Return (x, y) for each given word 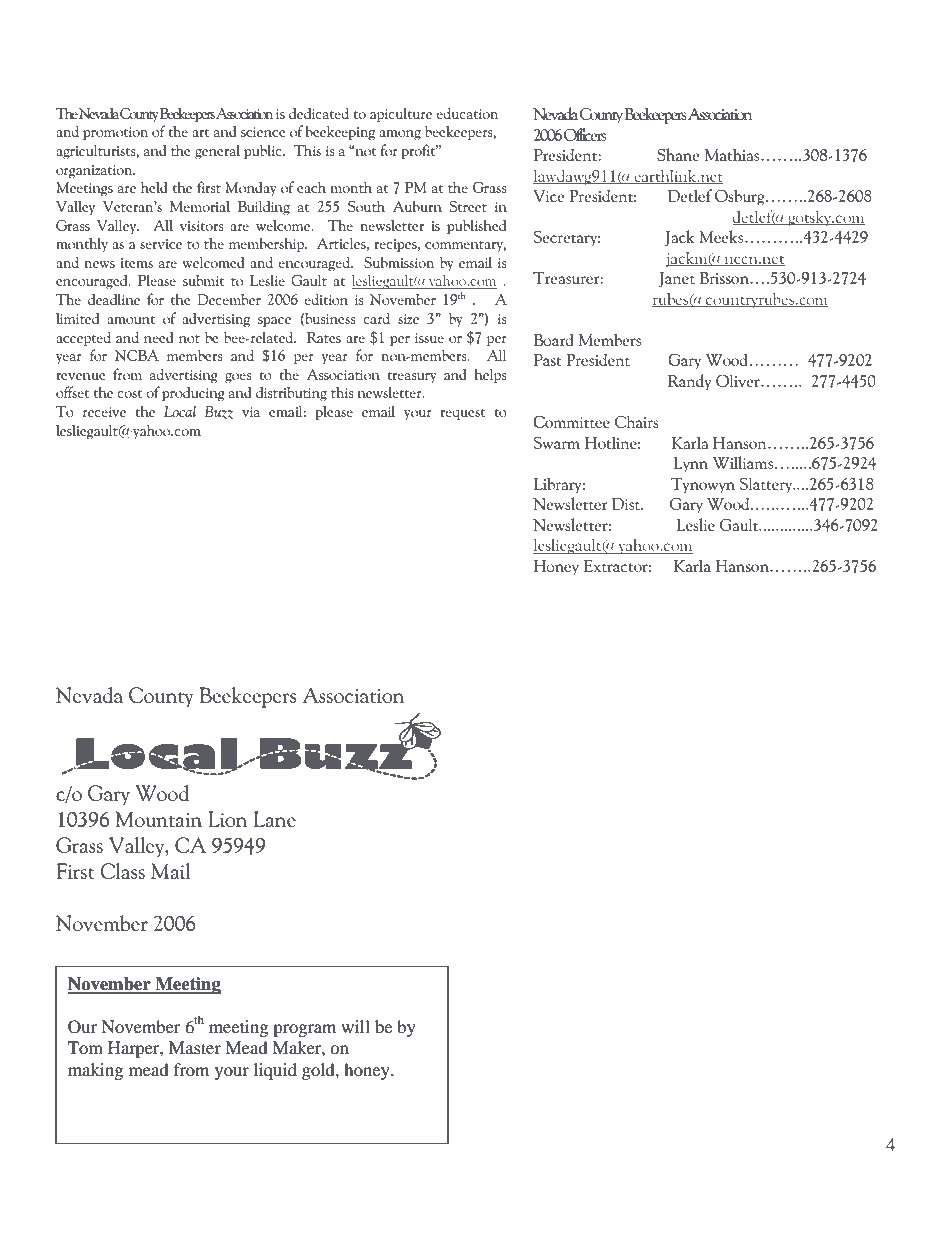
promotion (115, 134)
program (304, 1030)
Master (195, 1047)
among (400, 135)
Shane (678, 154)
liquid (275, 1071)
